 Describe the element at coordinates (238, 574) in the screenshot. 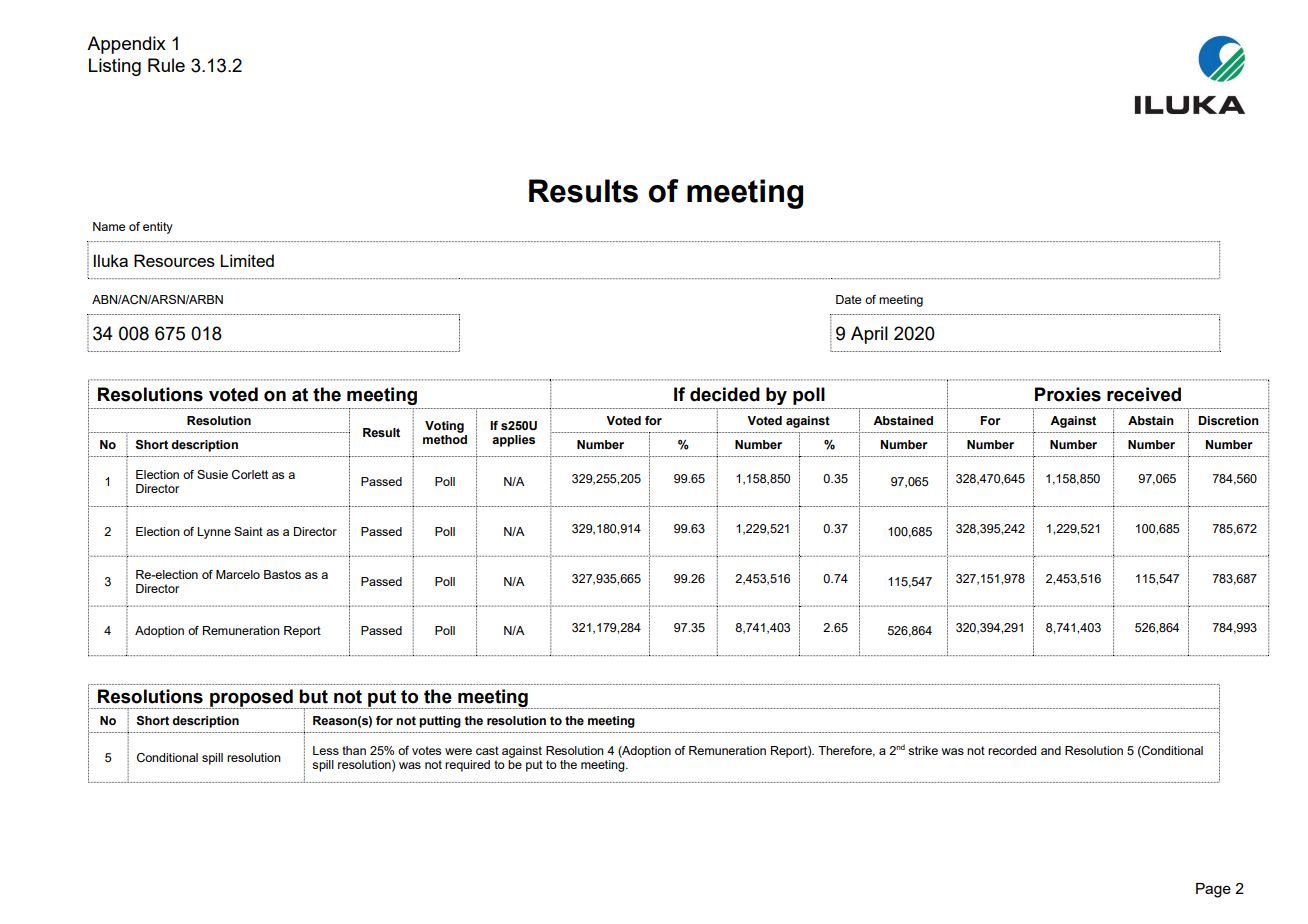

I see `Marcelo` at that location.
